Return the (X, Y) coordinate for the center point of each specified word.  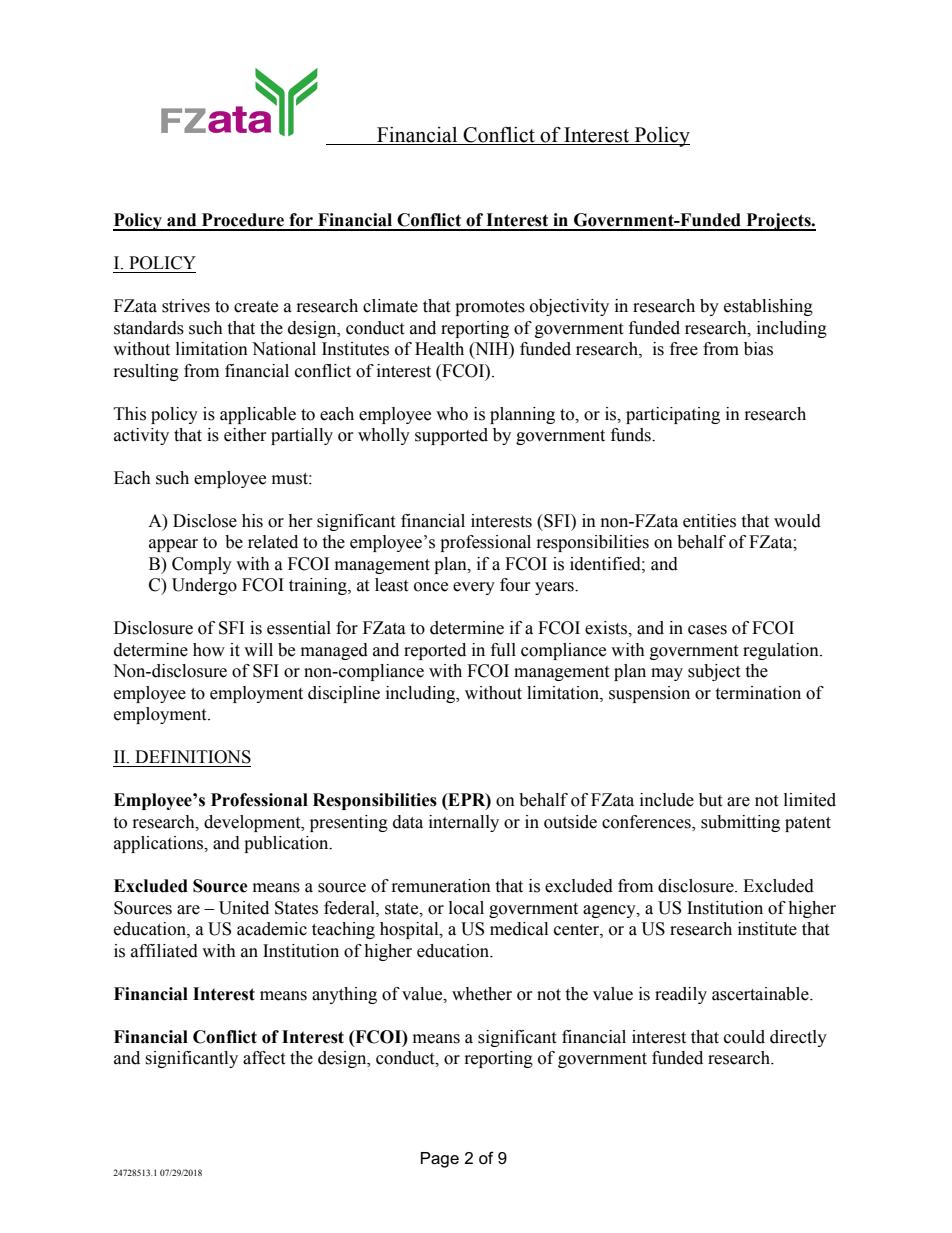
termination (758, 693)
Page (440, 1160)
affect (264, 1058)
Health (439, 349)
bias (758, 349)
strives (186, 306)
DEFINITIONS (193, 757)
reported (435, 651)
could (744, 1037)
